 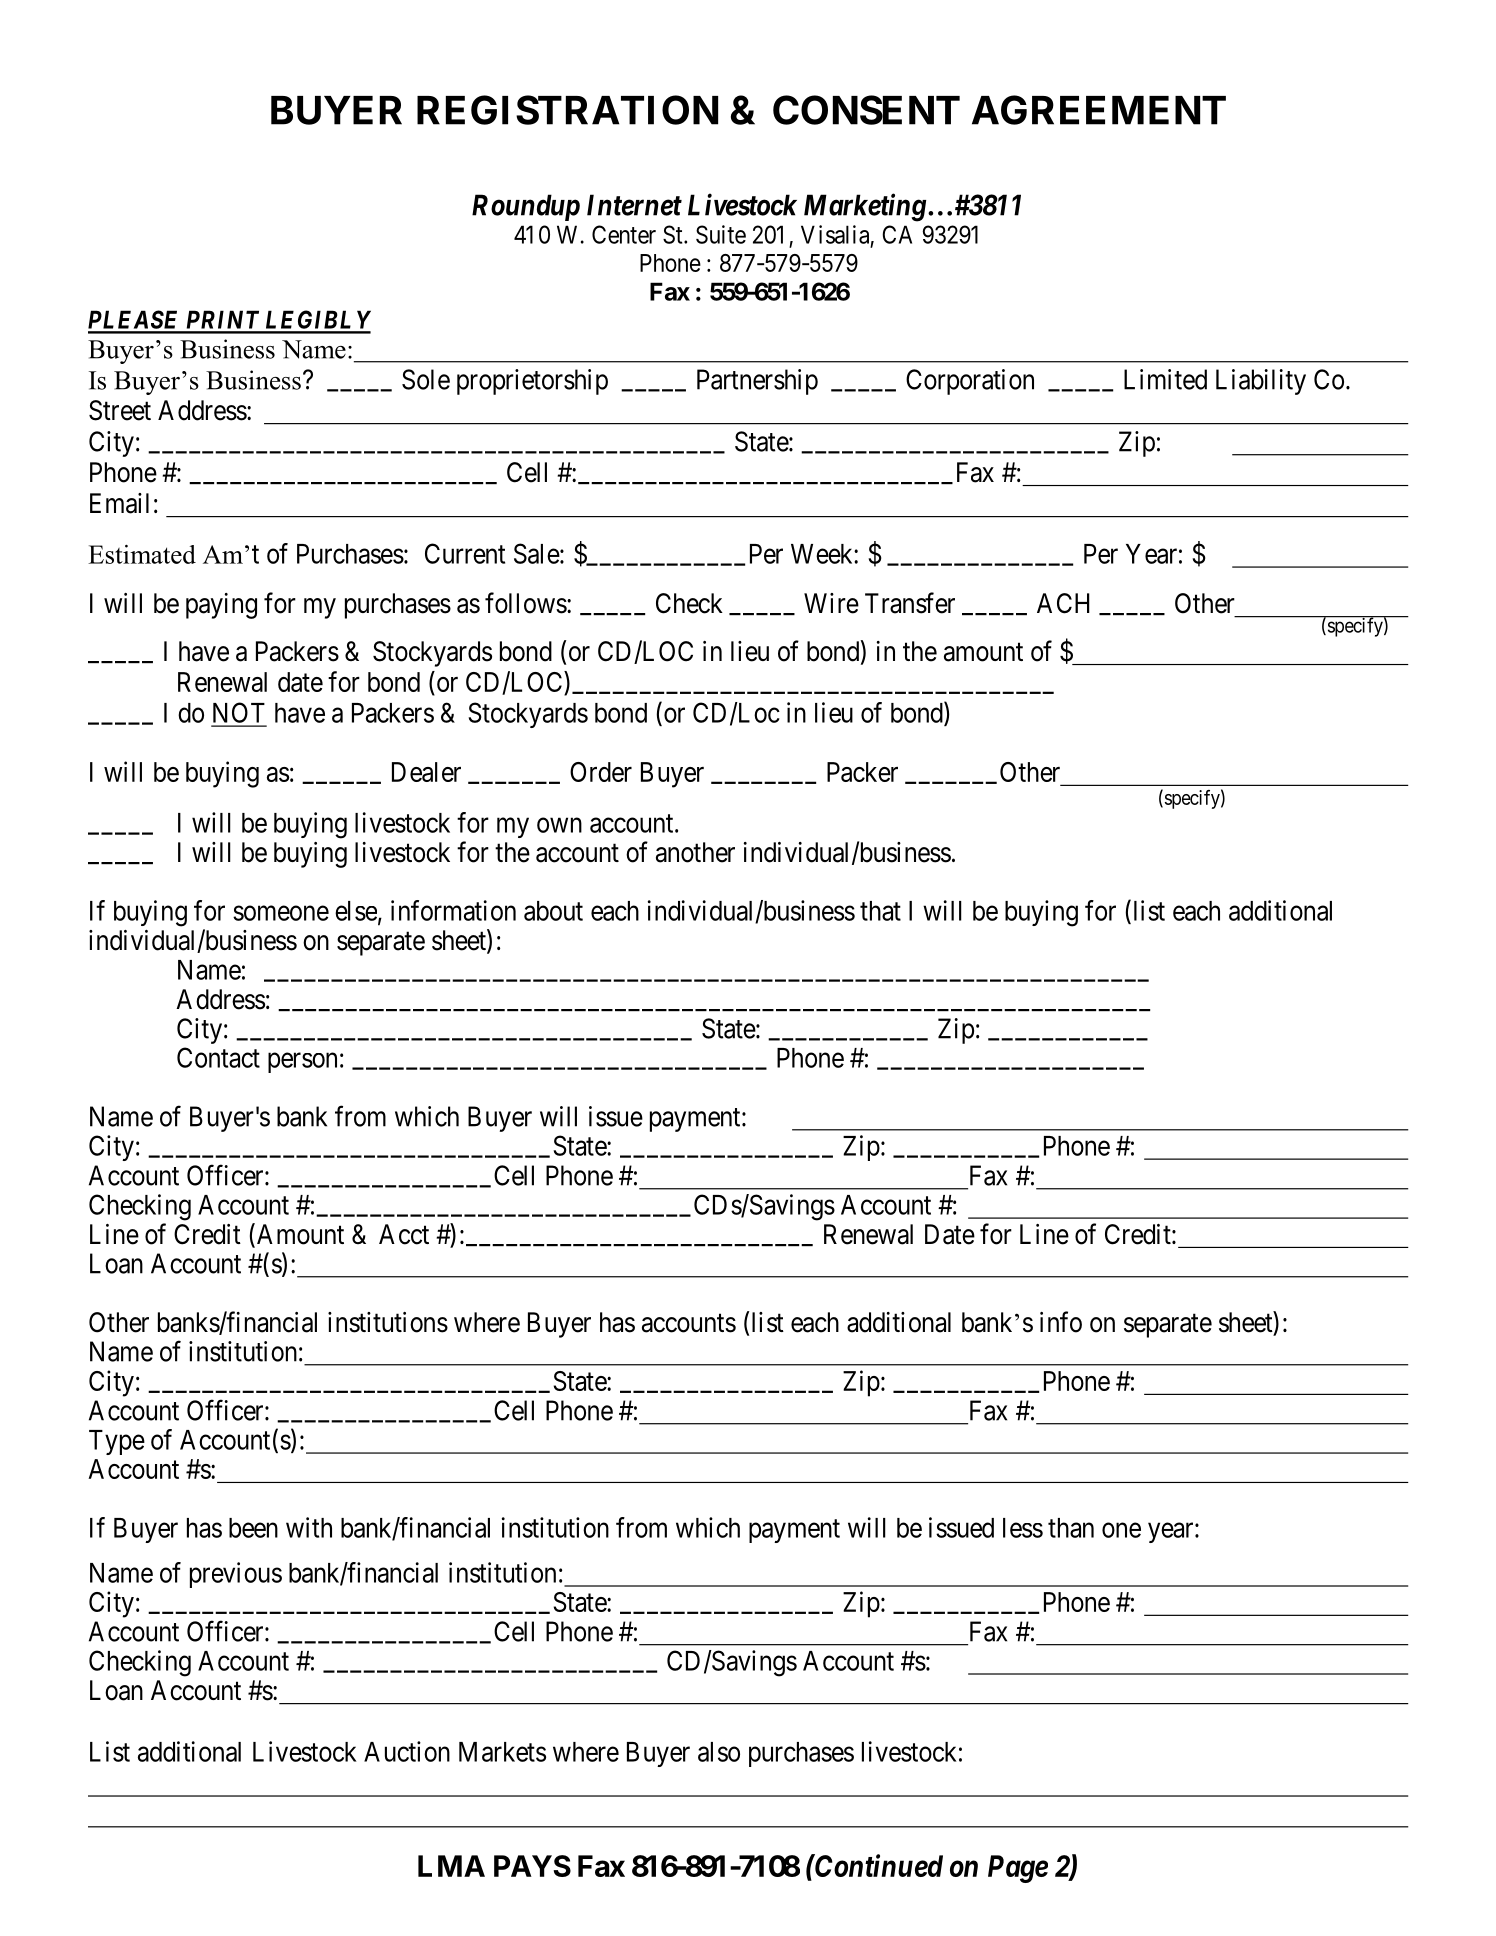 What do you see at coordinates (404, 1234) in the image?
I see `Acct` at bounding box center [404, 1234].
